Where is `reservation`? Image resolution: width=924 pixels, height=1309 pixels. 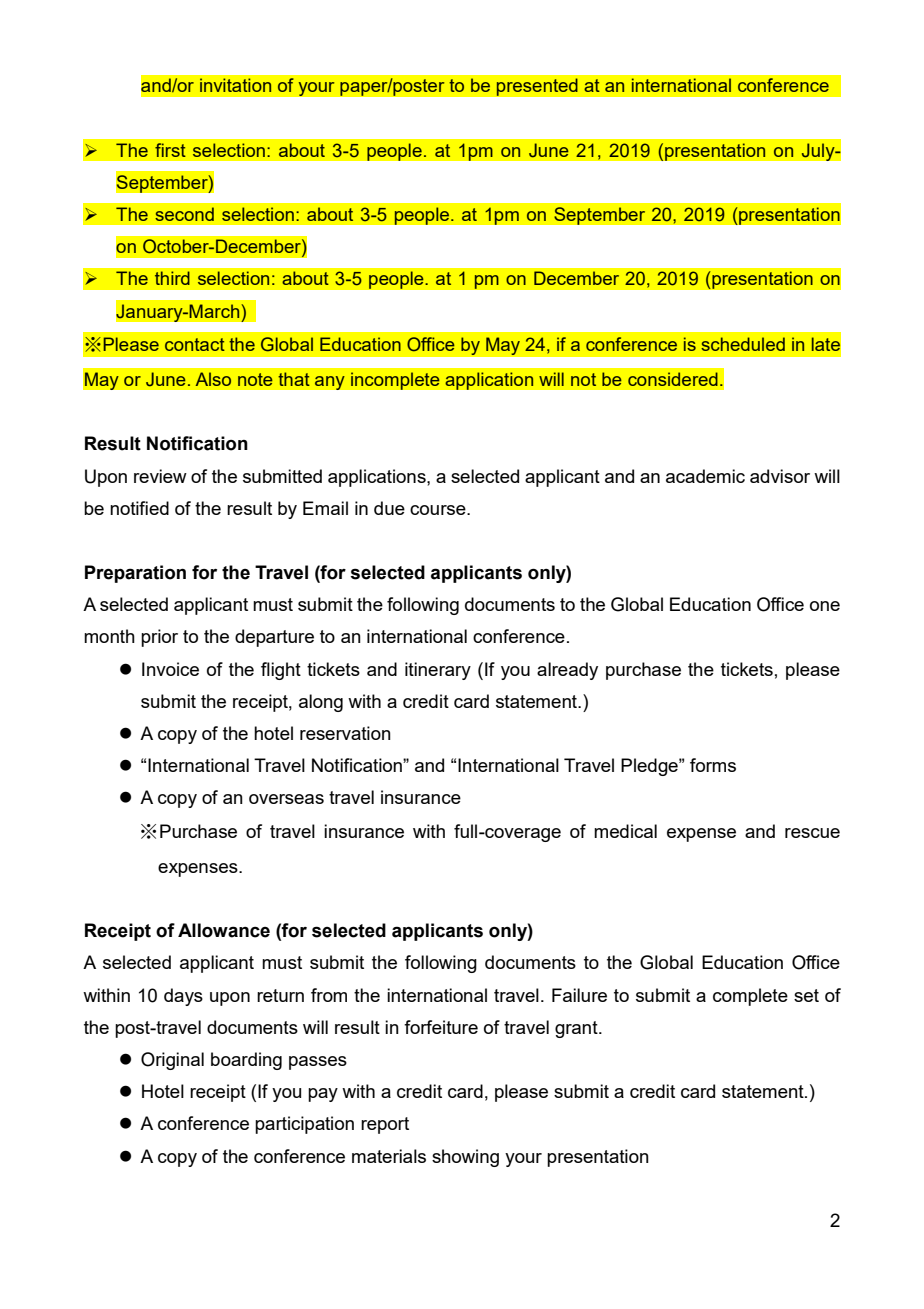
reservation is located at coordinates (345, 733).
